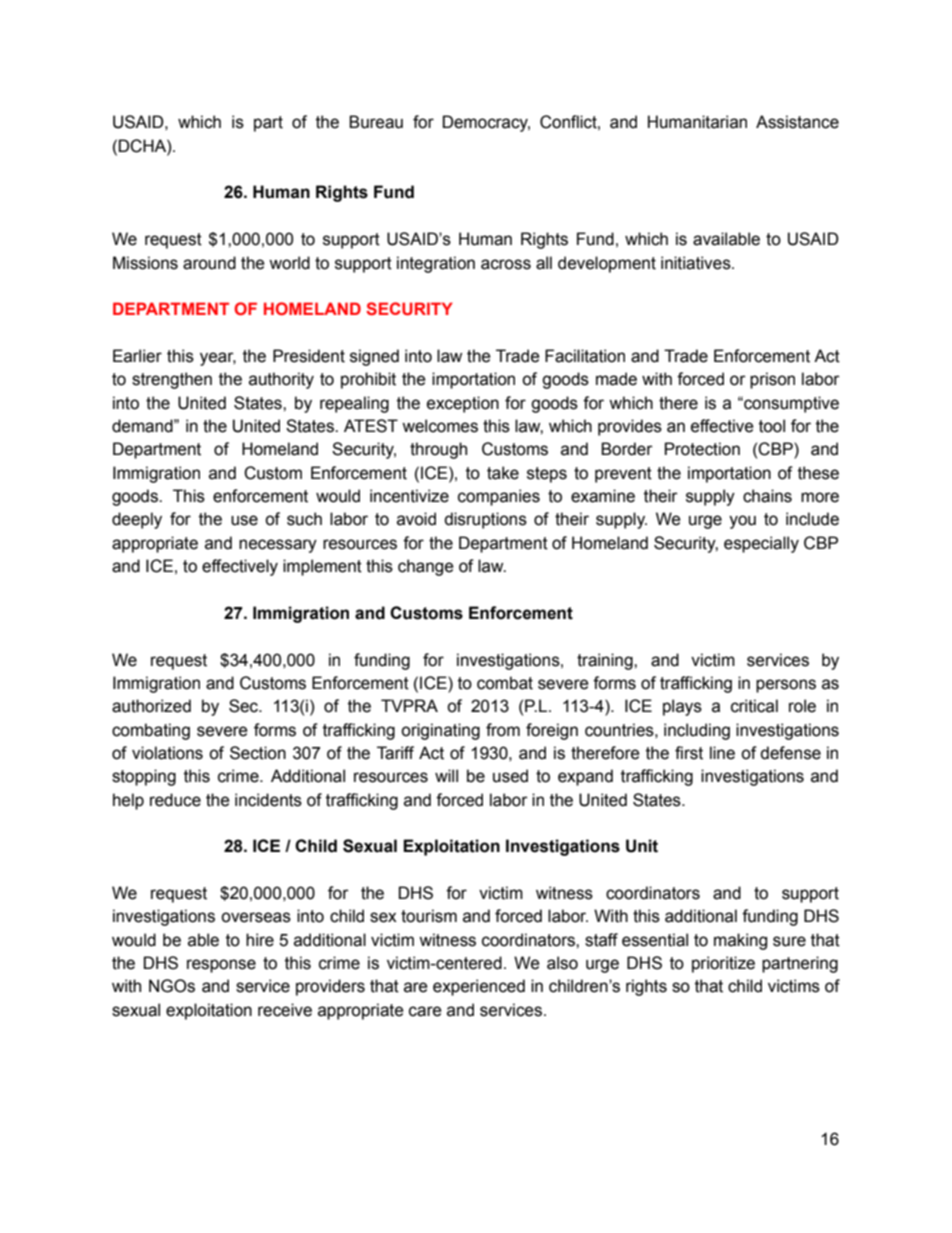 The width and height of the page is (952, 1233). Describe the element at coordinates (175, 800) in the page. I see `reduce` at that location.
